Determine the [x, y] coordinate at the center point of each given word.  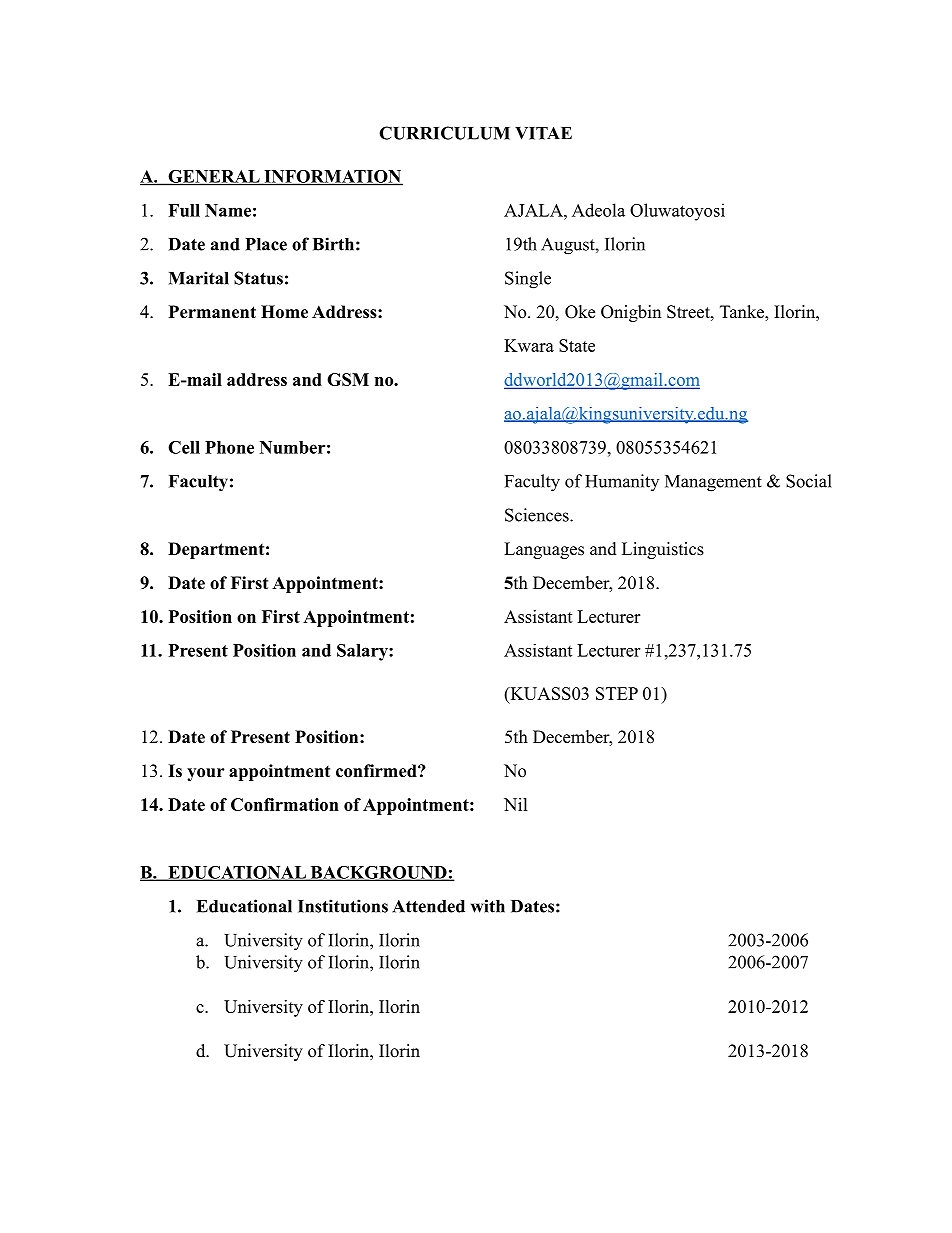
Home [284, 312]
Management [713, 483]
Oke [580, 312]
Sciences [538, 515]
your [206, 774]
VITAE [543, 133]
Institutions [343, 906]
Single [528, 280]
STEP [617, 693]
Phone [229, 447]
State [577, 345]
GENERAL [214, 177]
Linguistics [663, 550]
